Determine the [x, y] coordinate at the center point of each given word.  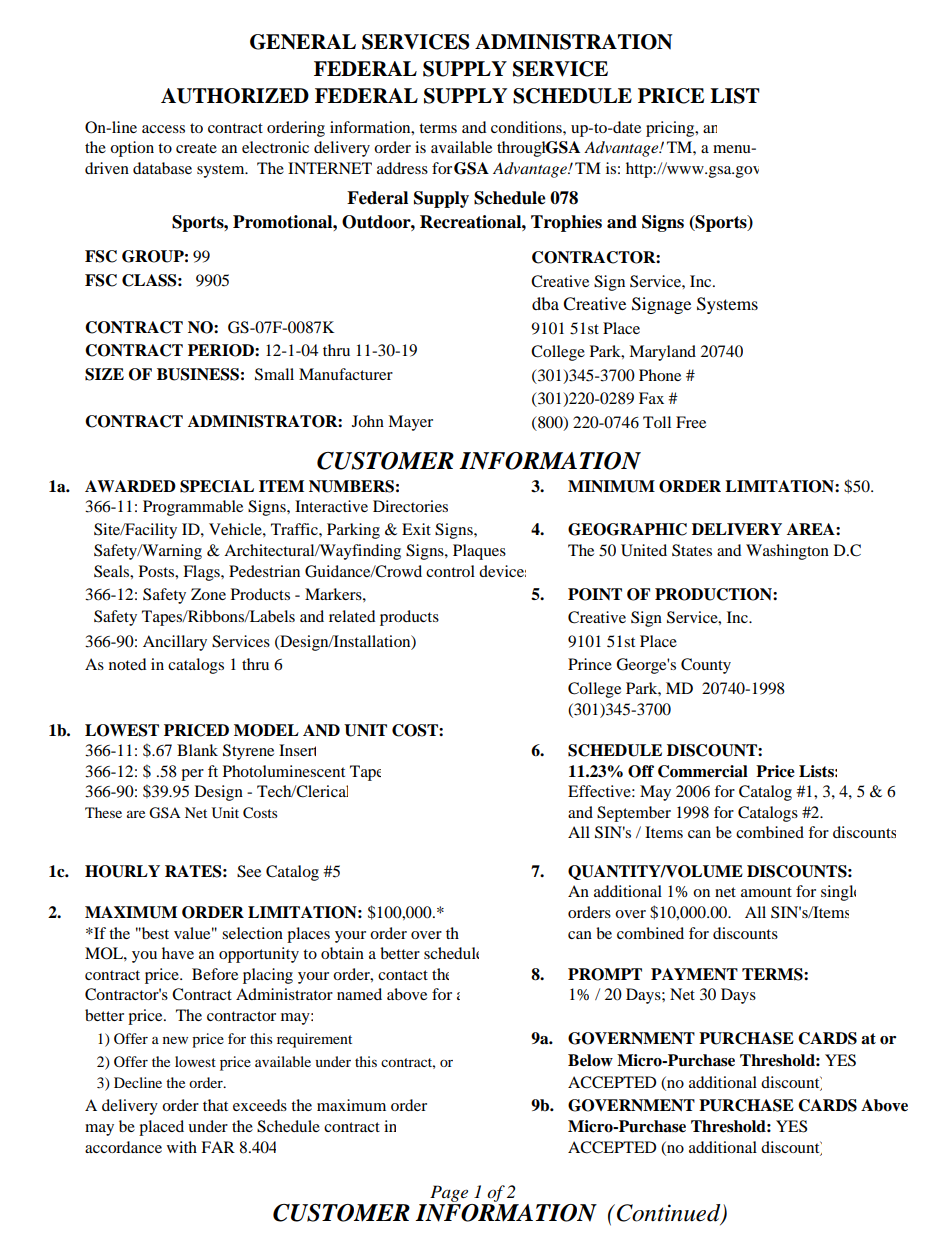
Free [691, 422]
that [215, 1105]
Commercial [703, 771]
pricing [671, 129]
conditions [527, 127]
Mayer [410, 423]
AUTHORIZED [235, 96]
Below [590, 1060]
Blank [197, 750]
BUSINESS [198, 374]
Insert [297, 750]
